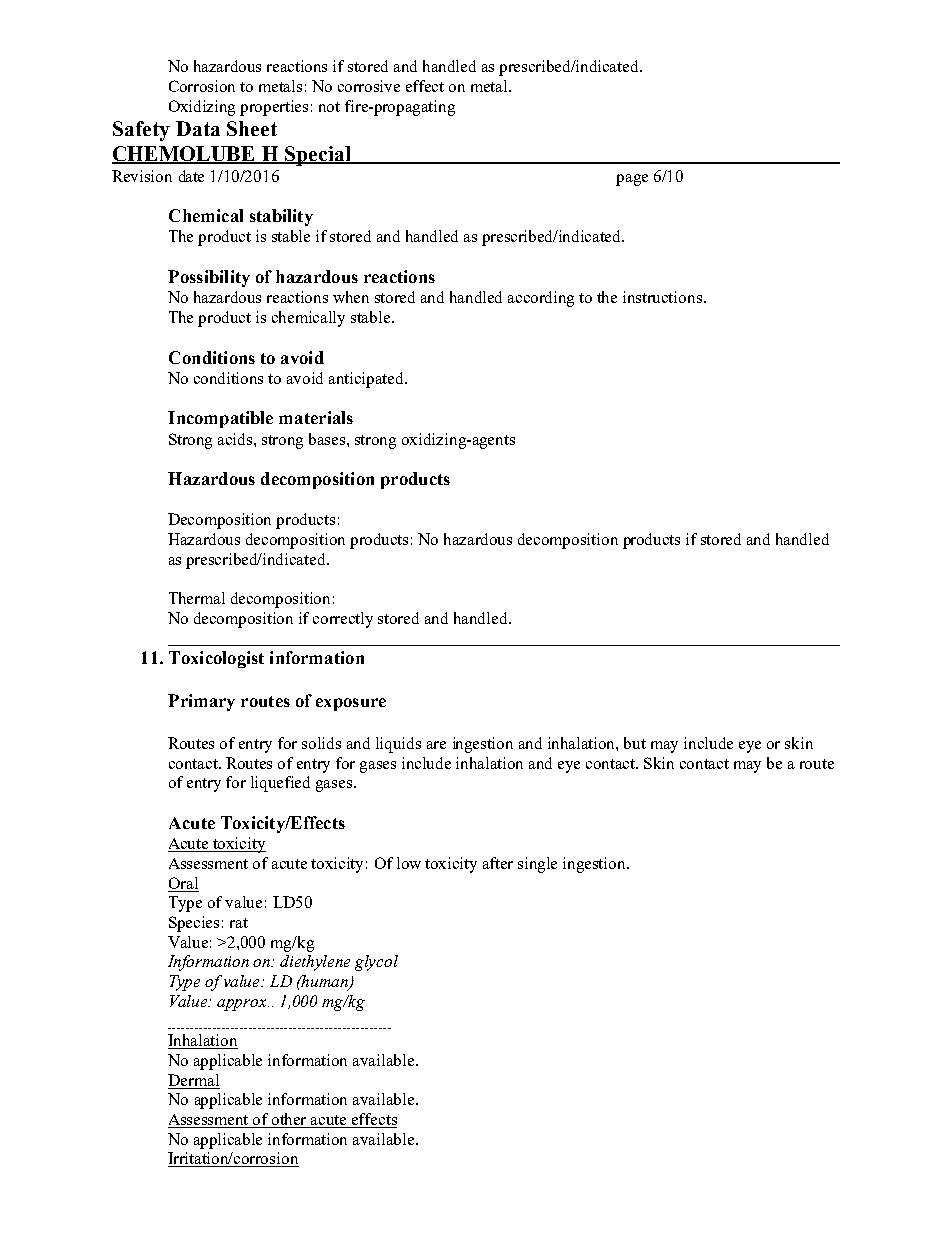  Describe the element at coordinates (220, 419) in the image. I see `Incompatible` at that location.
